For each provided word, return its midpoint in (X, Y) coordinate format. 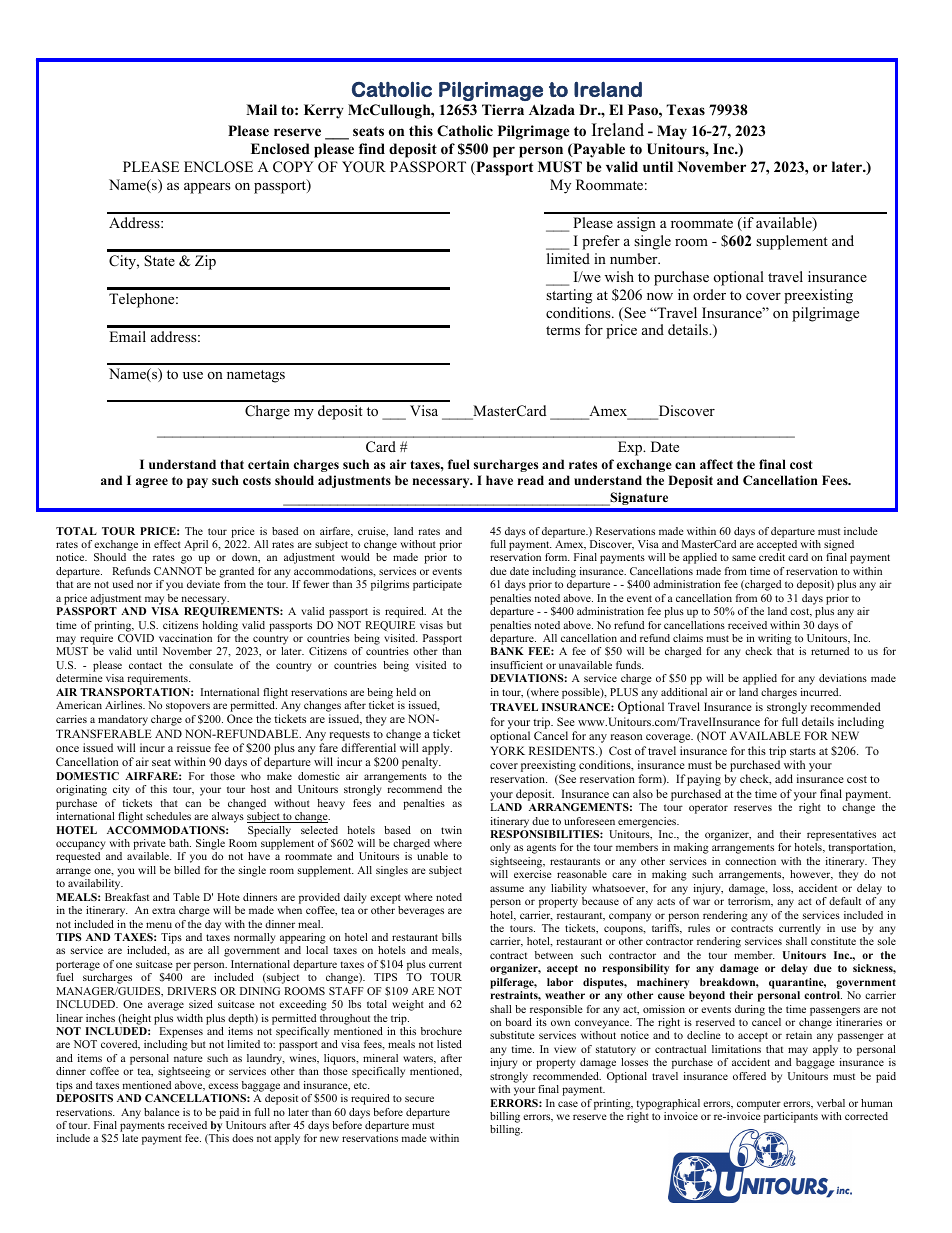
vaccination (185, 638)
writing (775, 641)
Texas (686, 109)
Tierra (503, 109)
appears (207, 188)
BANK (507, 651)
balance (162, 1112)
